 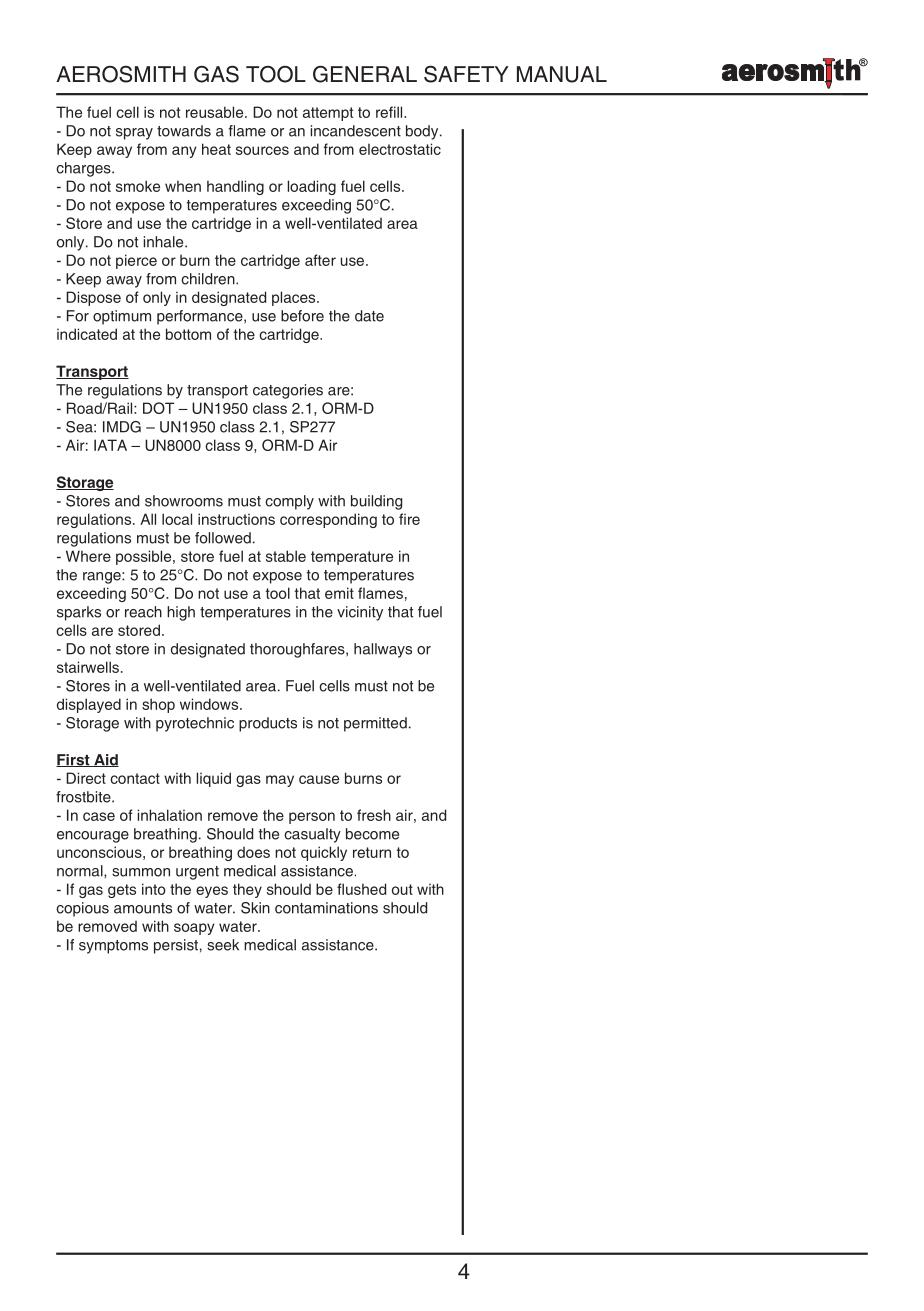 I want to click on amounts, so click(x=143, y=908).
